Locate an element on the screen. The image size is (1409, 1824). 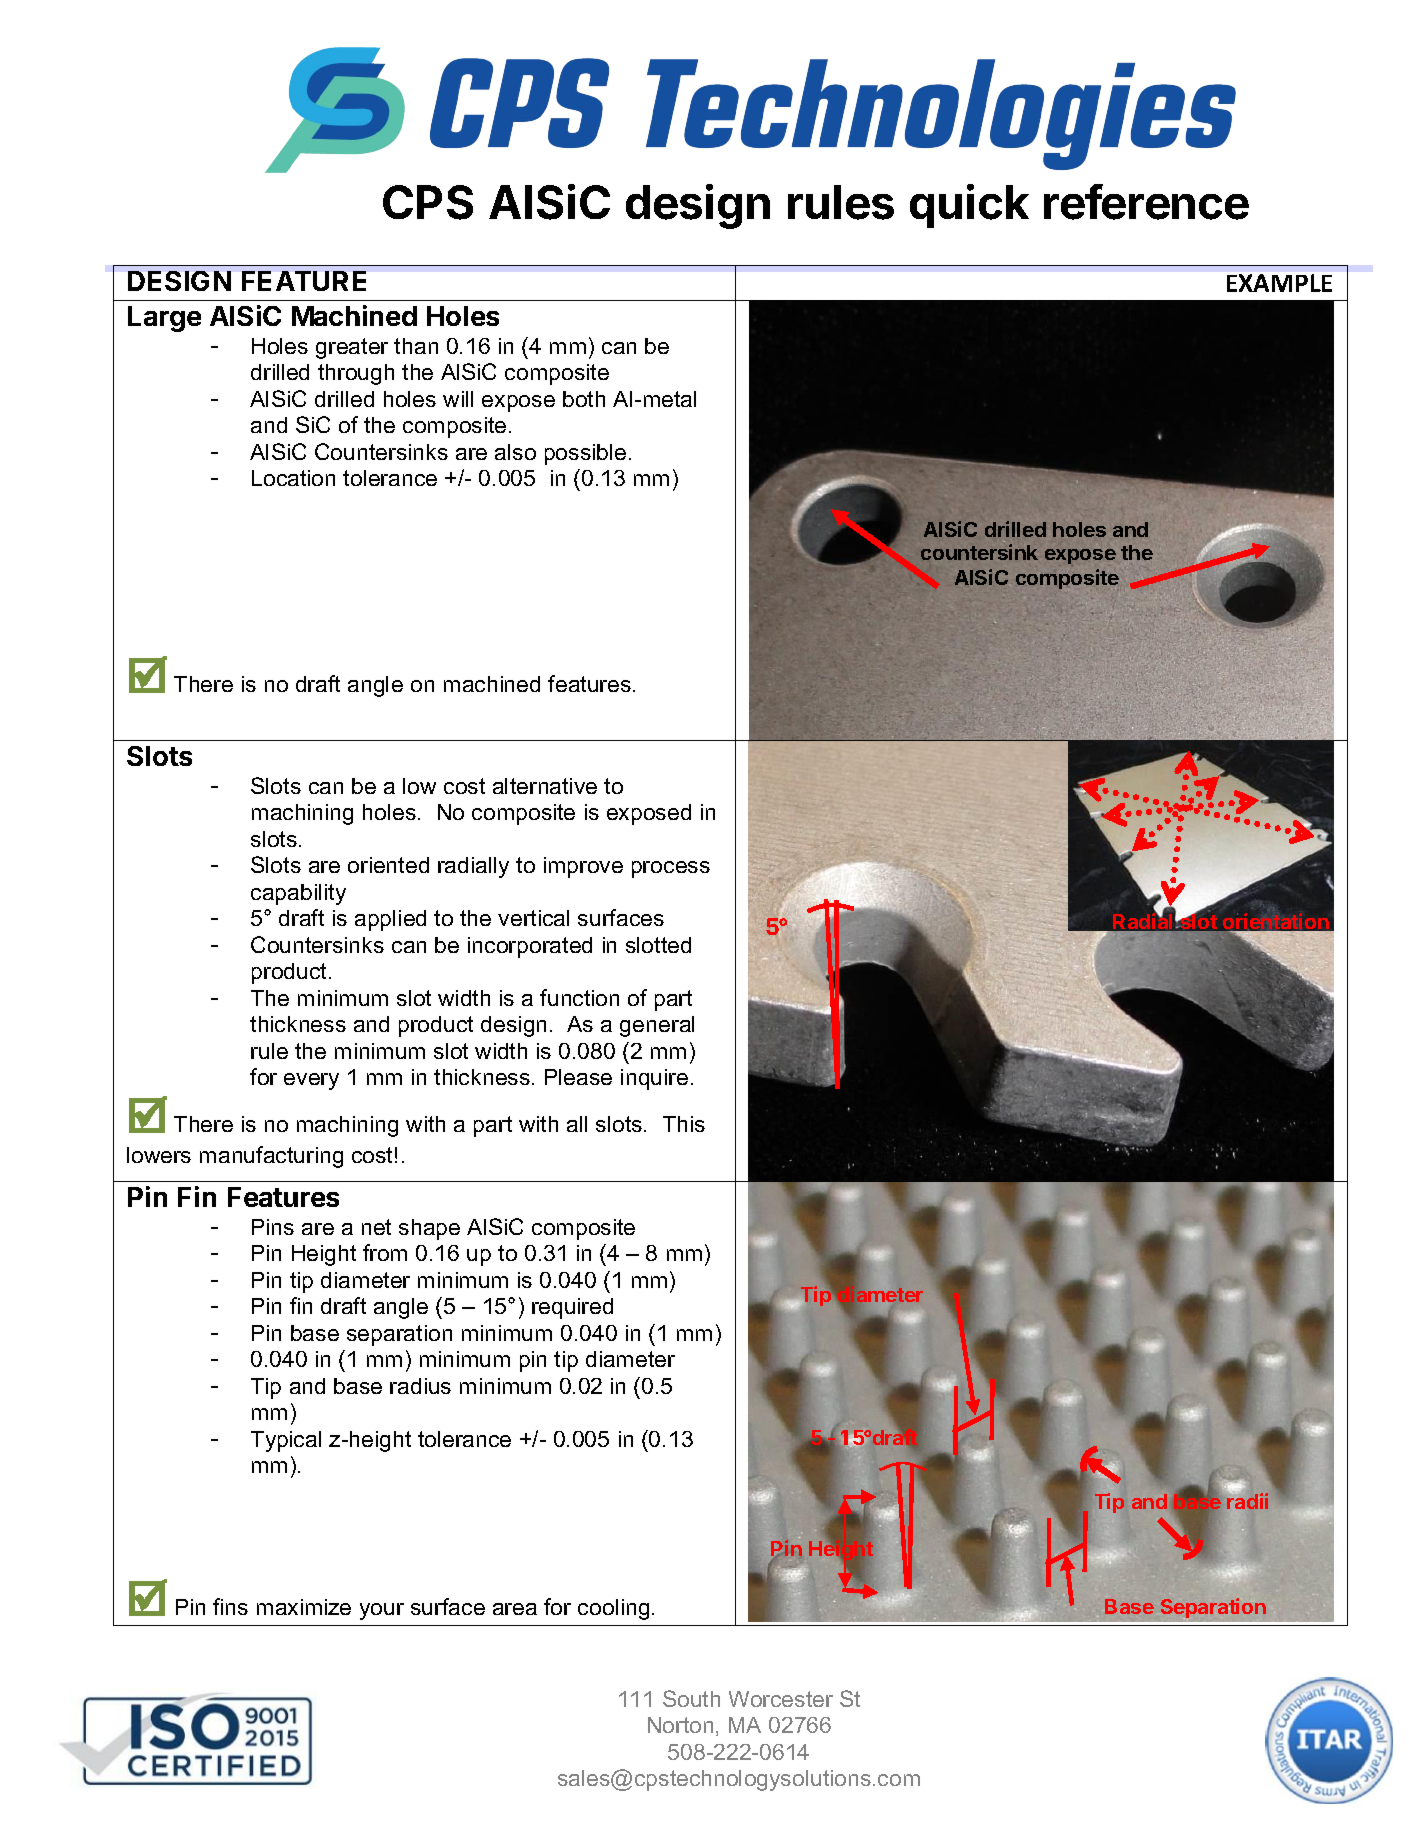
greater is located at coordinates (352, 348).
